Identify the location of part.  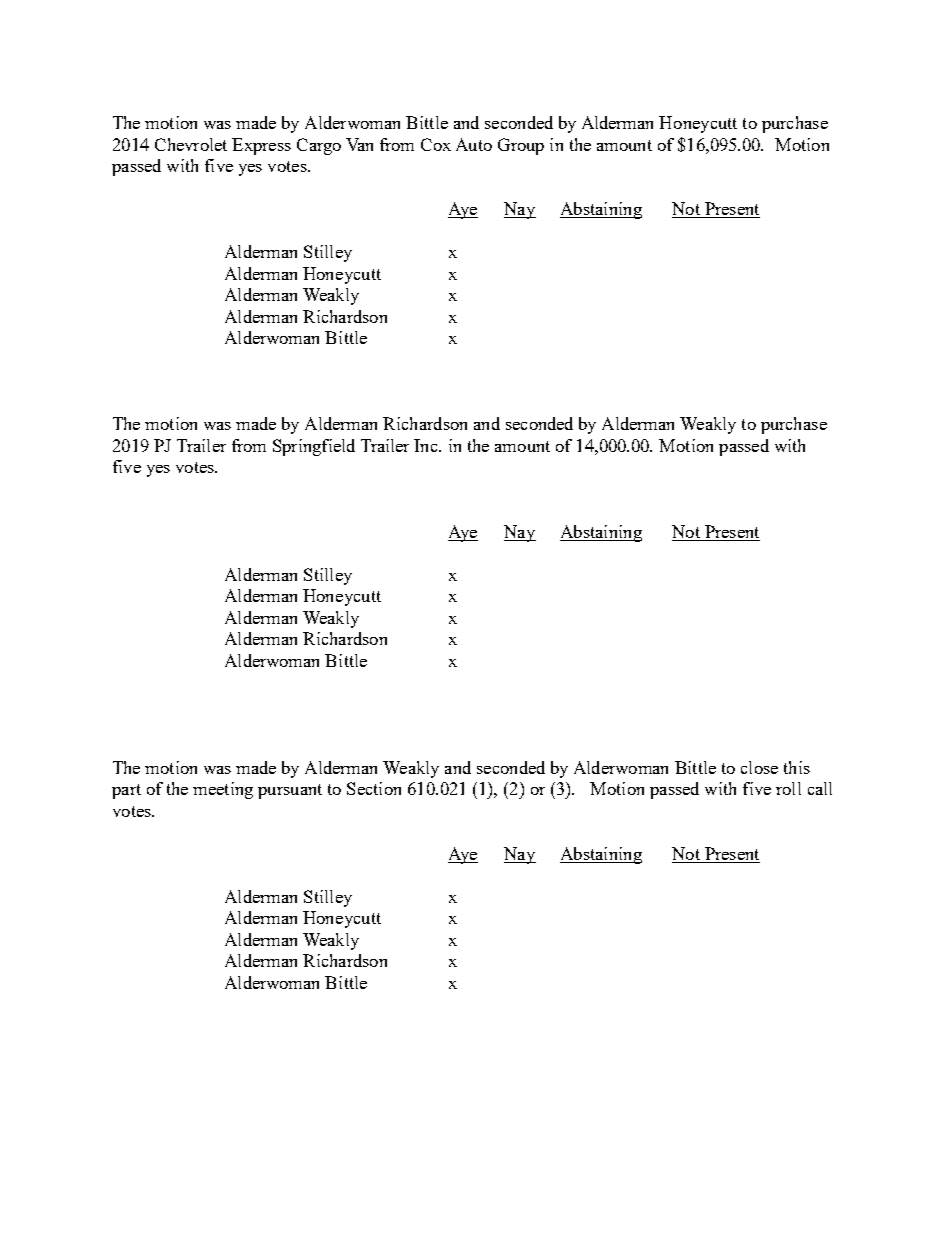
(126, 791).
